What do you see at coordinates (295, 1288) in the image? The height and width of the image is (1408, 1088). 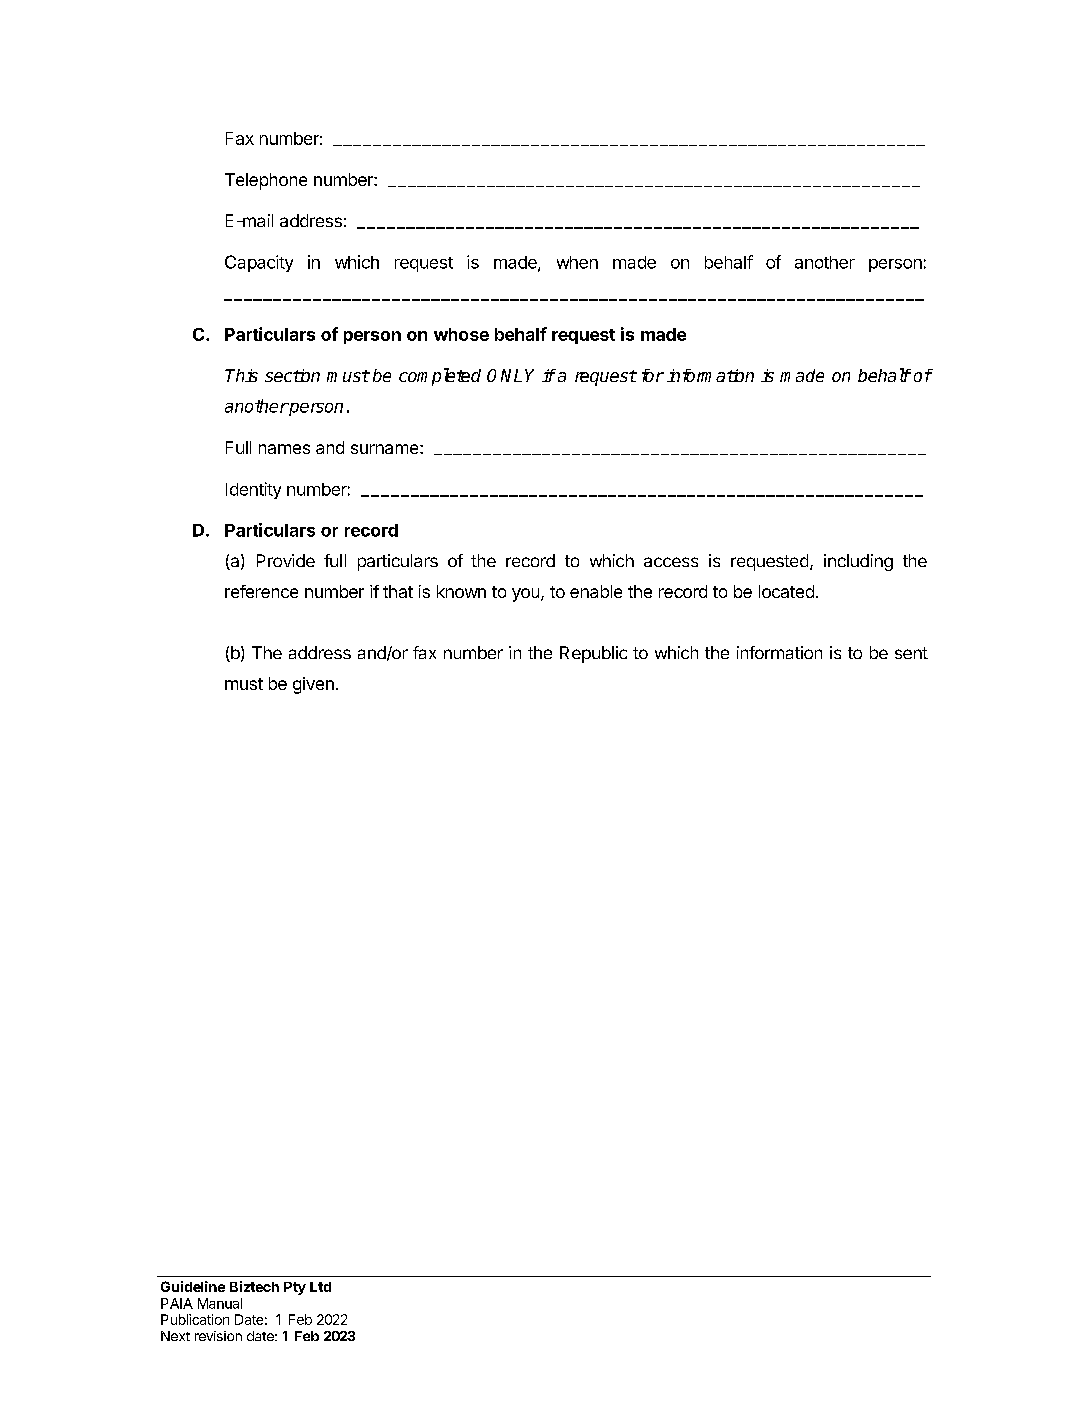 I see `Pty` at bounding box center [295, 1288].
